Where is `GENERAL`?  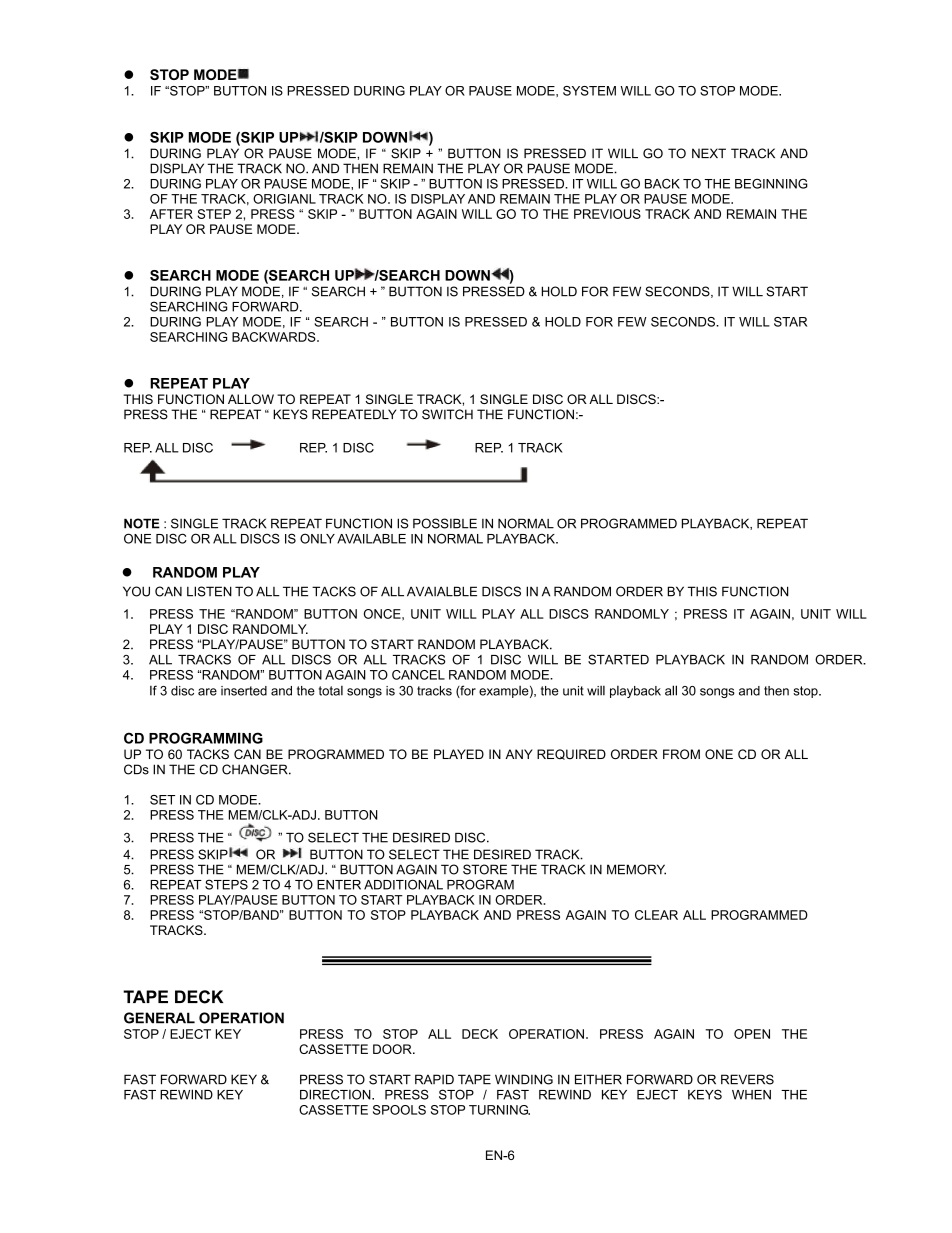 GENERAL is located at coordinates (159, 1018).
